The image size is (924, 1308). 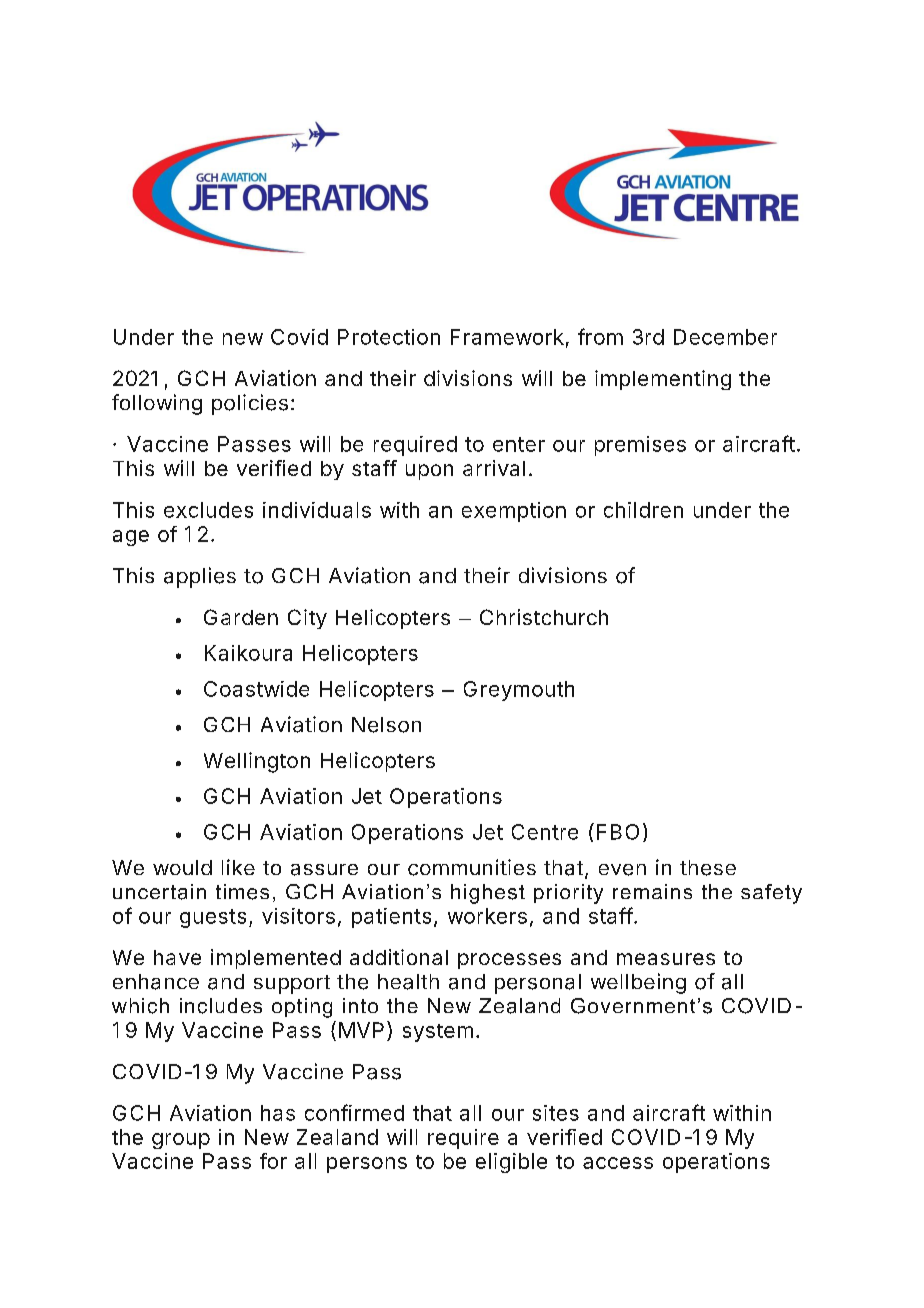 I want to click on implementing, so click(x=663, y=380).
